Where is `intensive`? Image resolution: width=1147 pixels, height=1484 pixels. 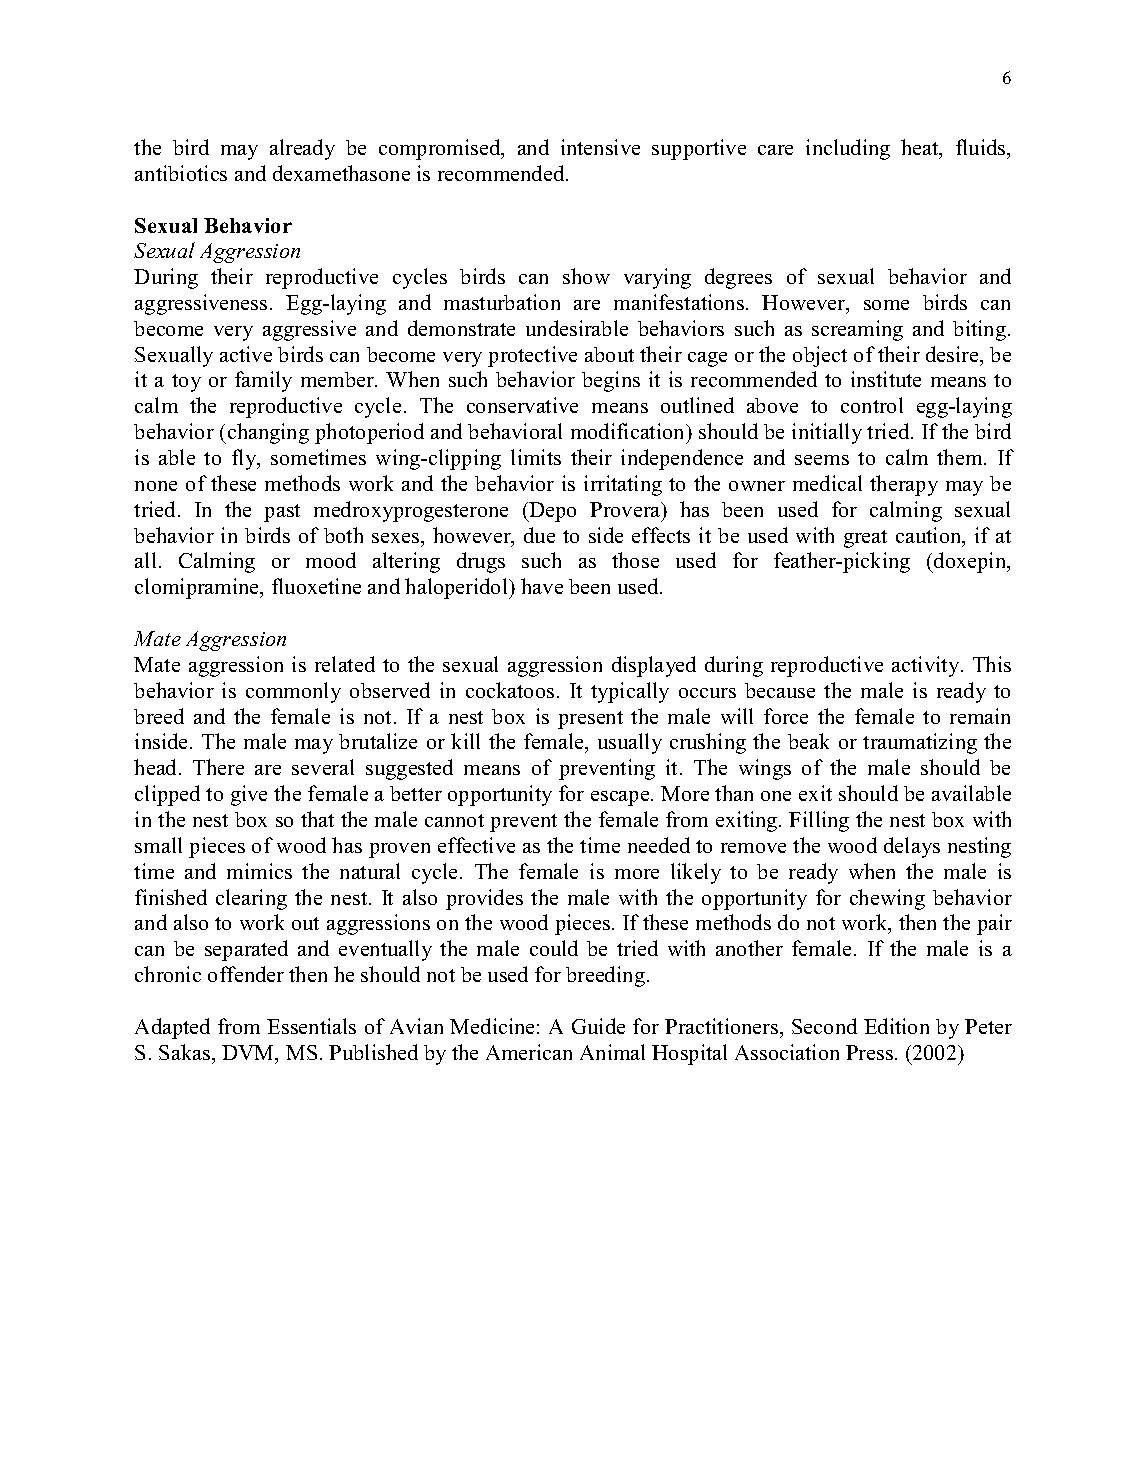
intensive is located at coordinates (600, 147).
